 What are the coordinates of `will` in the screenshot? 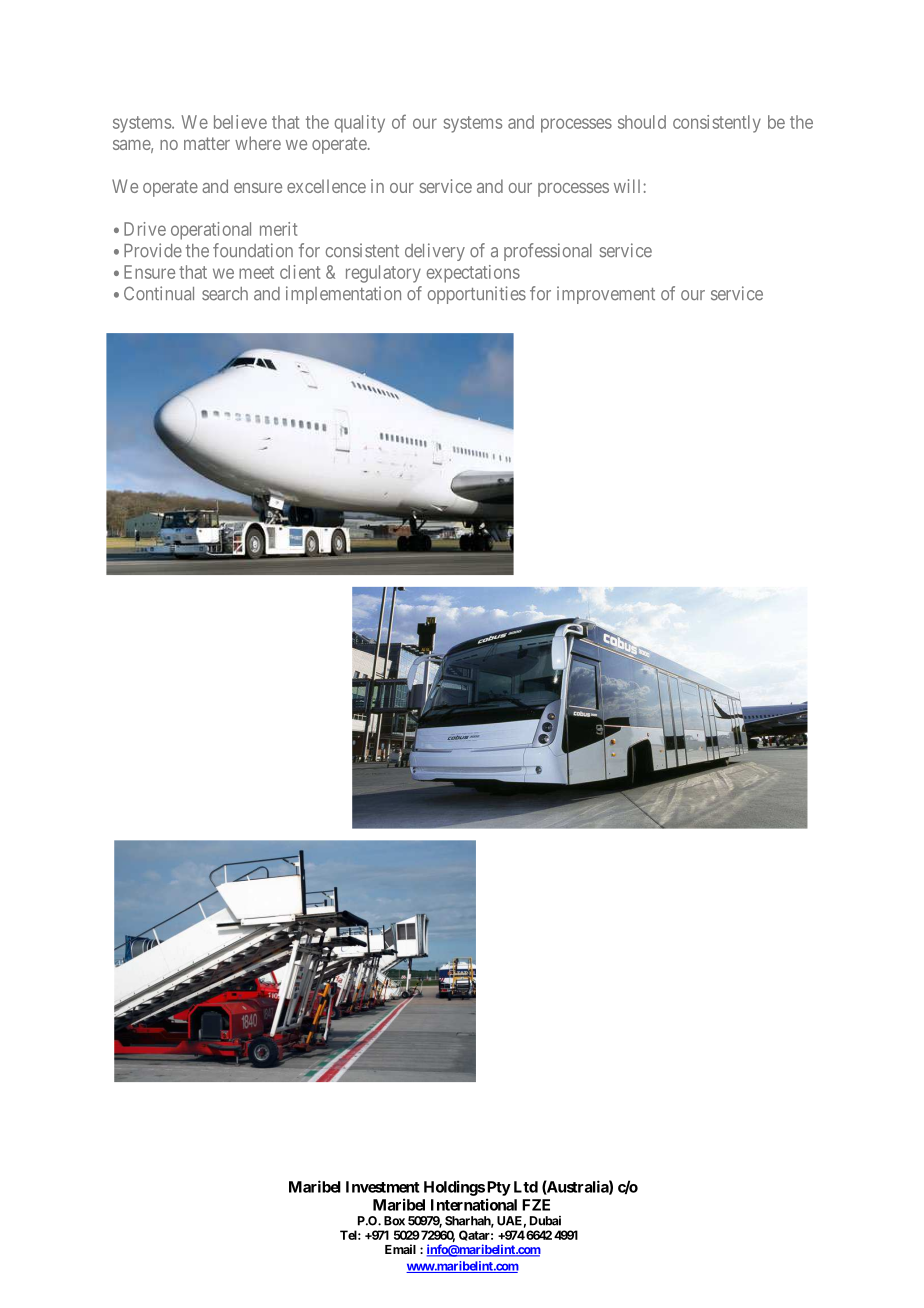 It's located at (627, 186).
